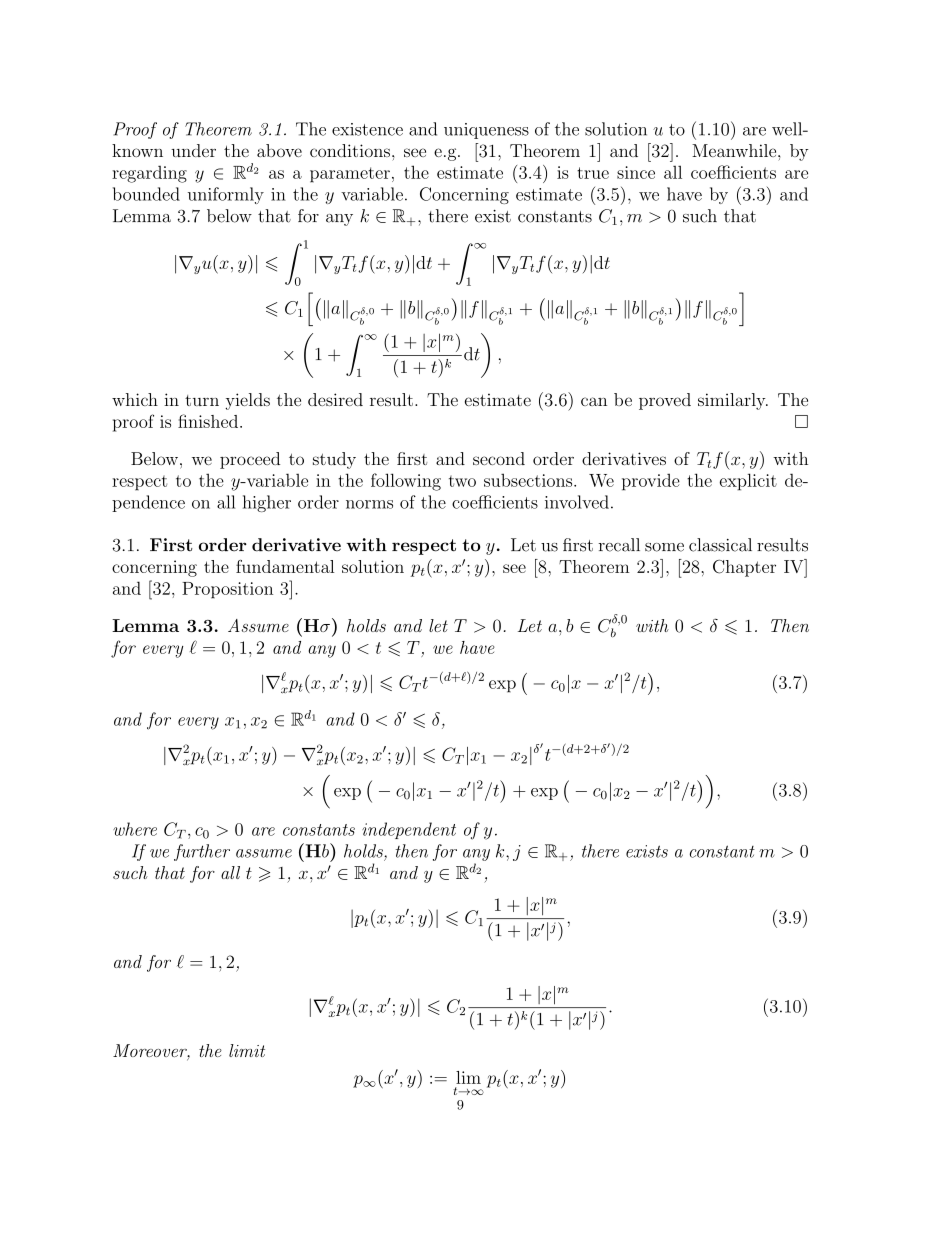 The image size is (952, 1233). What do you see at coordinates (636, 172) in the page?
I see `since` at bounding box center [636, 172].
